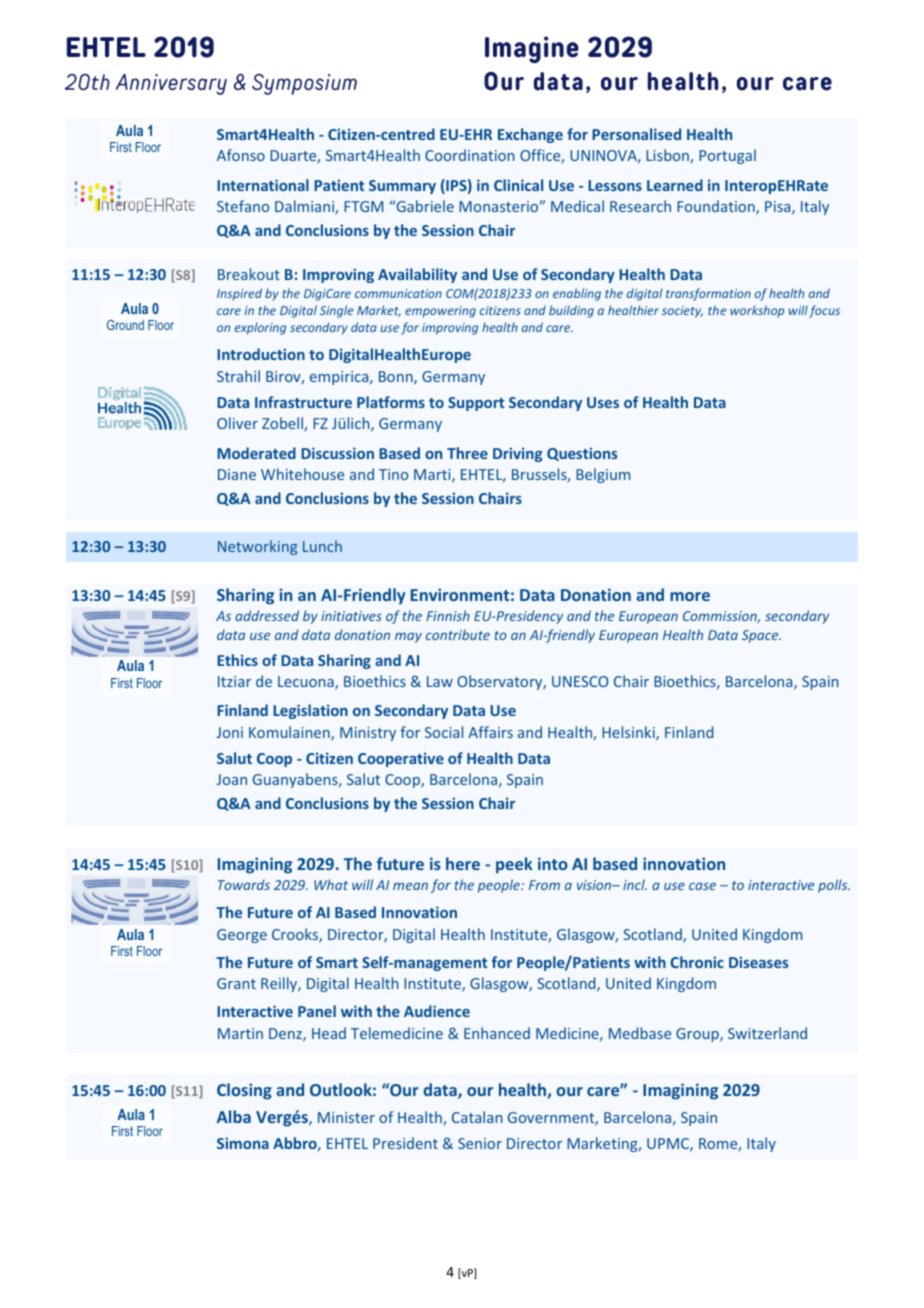 This document has height=1308, width=924. What do you see at coordinates (448, 615) in the document?
I see `Finnish` at bounding box center [448, 615].
